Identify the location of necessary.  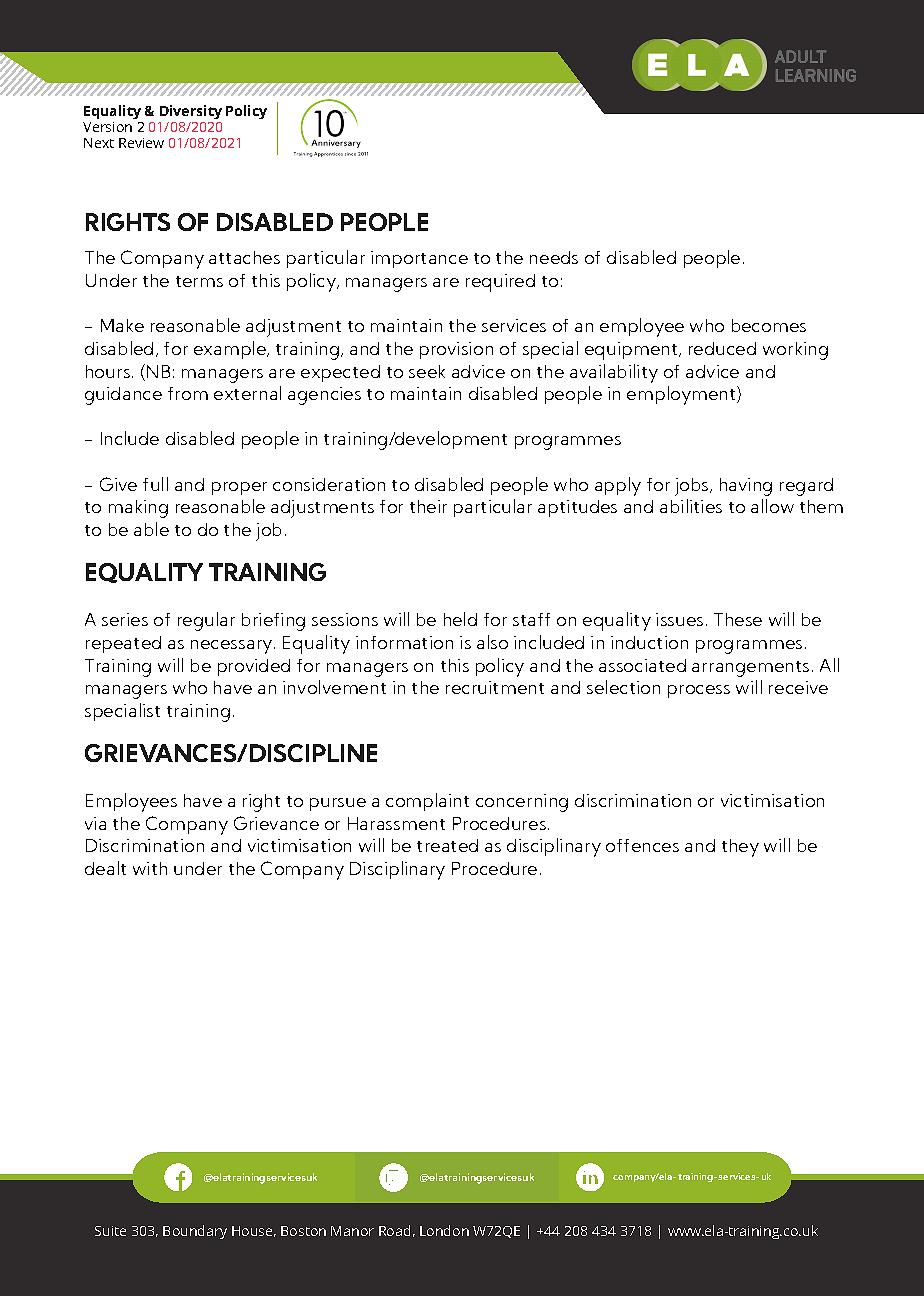
(233, 647).
